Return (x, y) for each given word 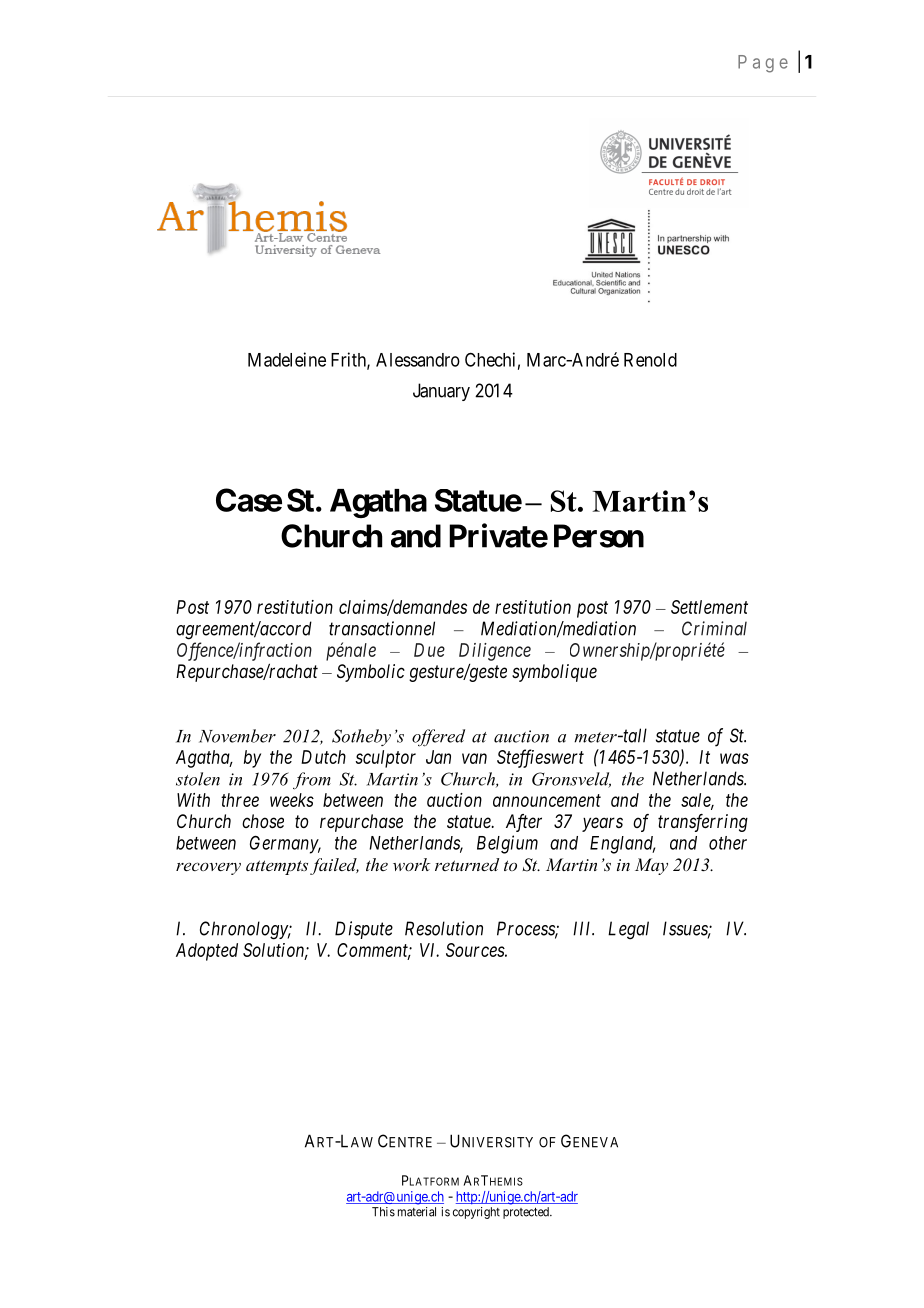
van (474, 758)
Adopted (207, 952)
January (441, 392)
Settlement (709, 607)
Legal (628, 930)
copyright (476, 1213)
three (240, 800)
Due (429, 650)
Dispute (364, 930)
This (383, 1212)
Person (599, 536)
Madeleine (287, 359)
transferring (703, 823)
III (583, 928)
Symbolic (371, 673)
